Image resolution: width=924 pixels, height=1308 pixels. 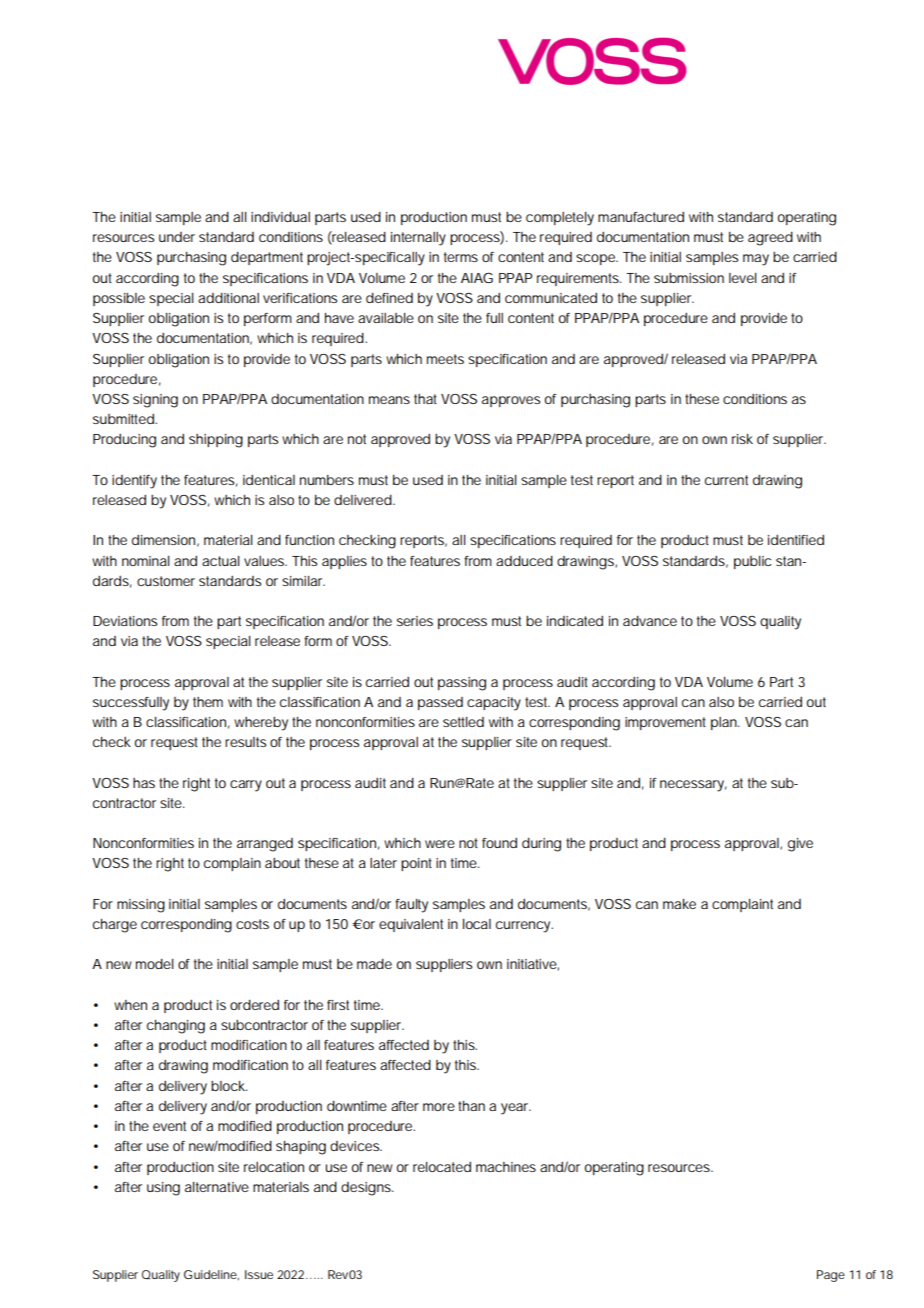 What do you see at coordinates (725, 723) in the screenshot?
I see `plan` at bounding box center [725, 723].
